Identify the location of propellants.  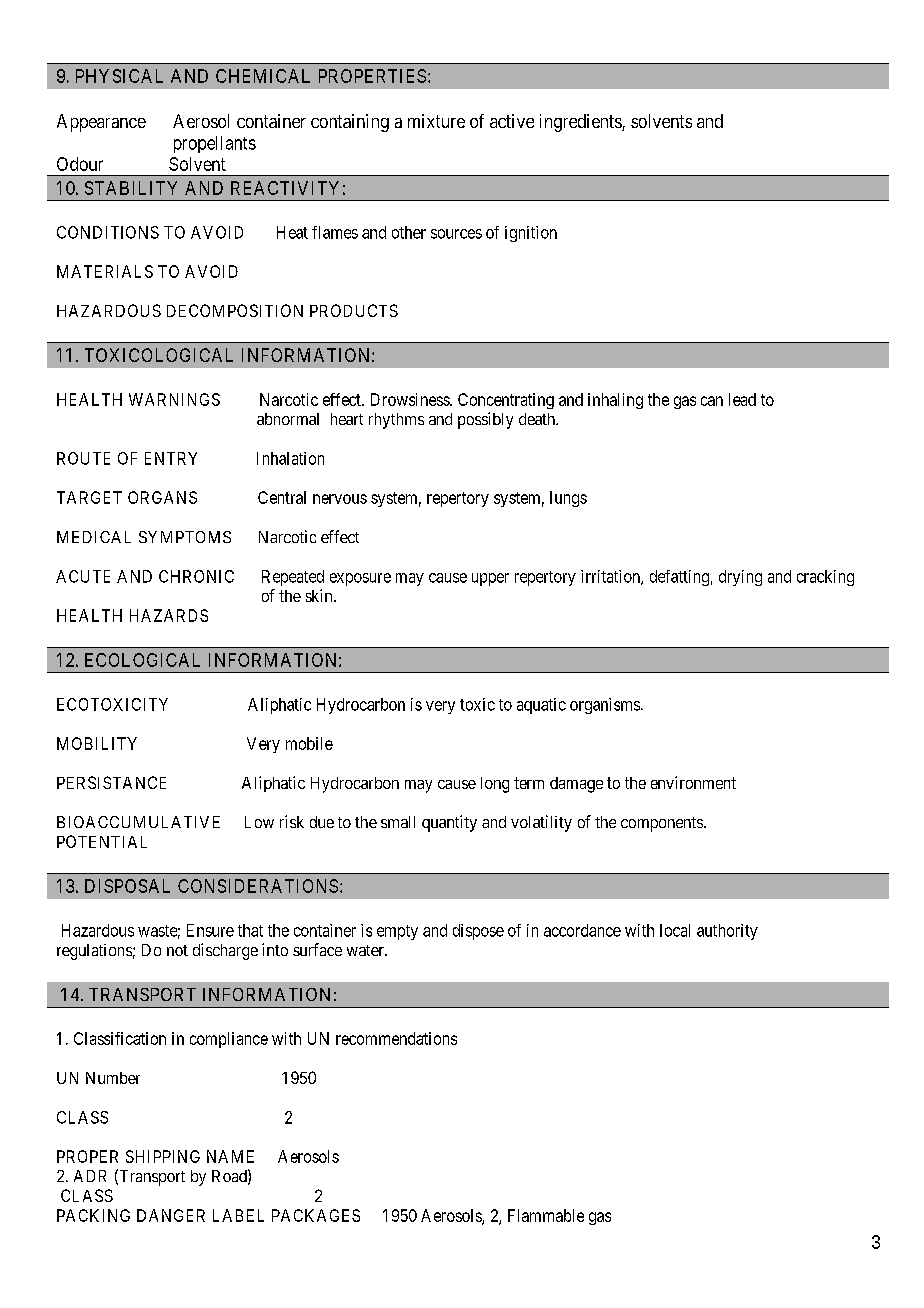
(215, 144).
